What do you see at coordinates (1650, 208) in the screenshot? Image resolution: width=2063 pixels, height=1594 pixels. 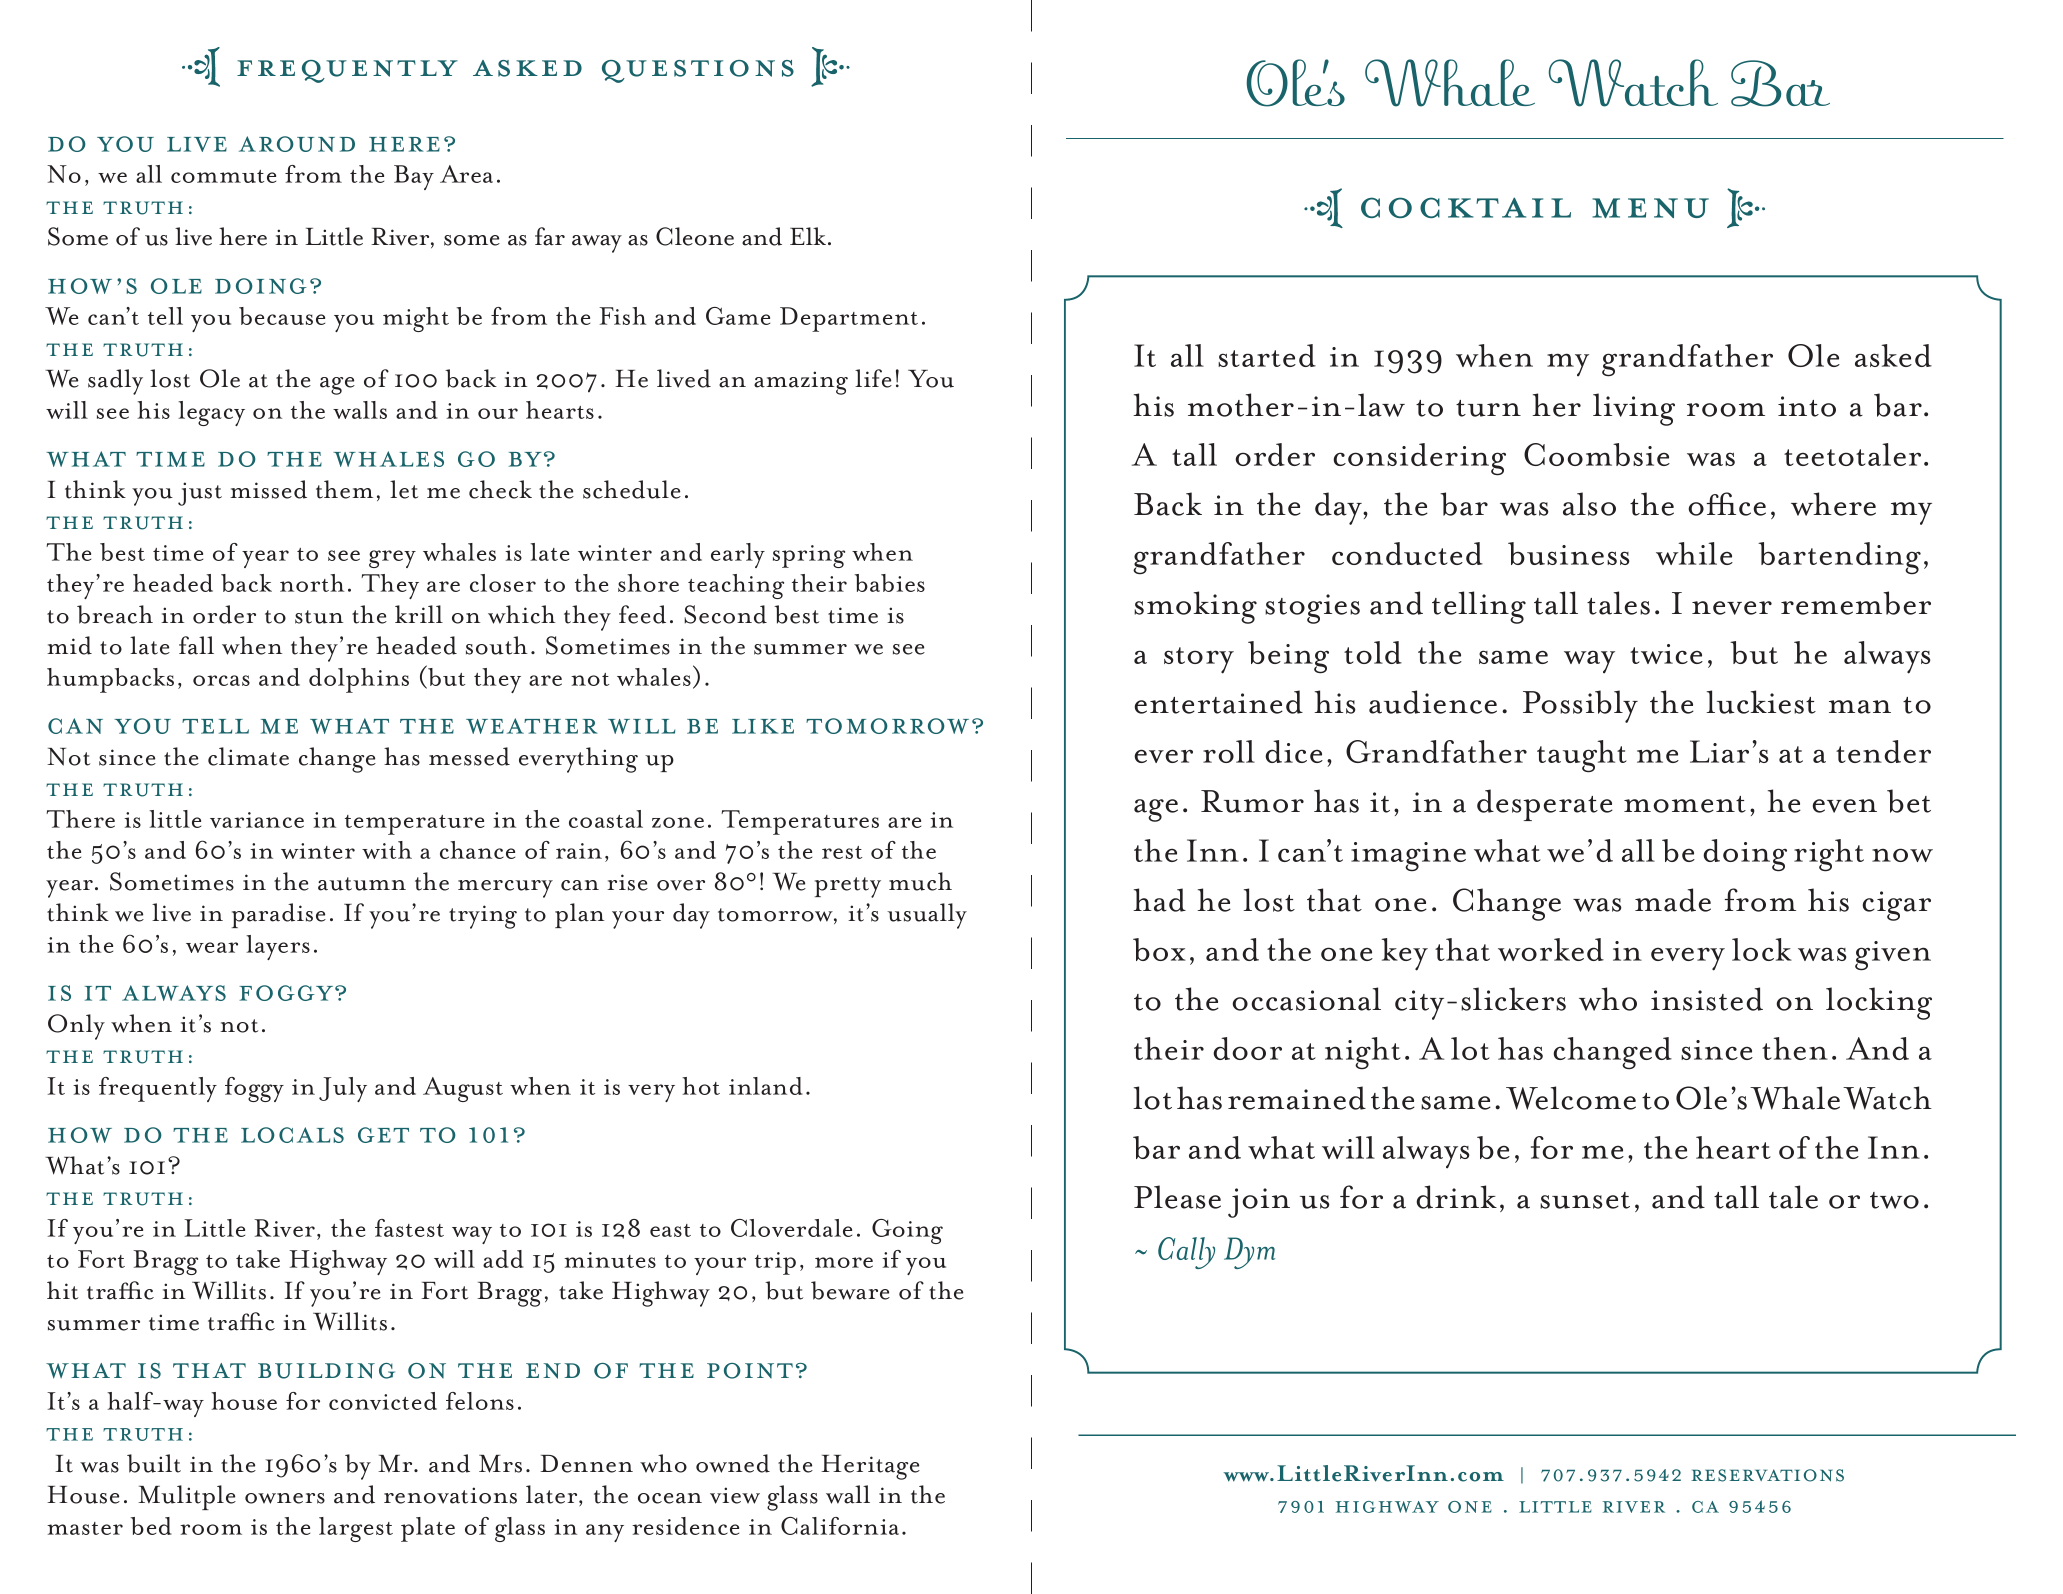 I see `menu` at bounding box center [1650, 208].
